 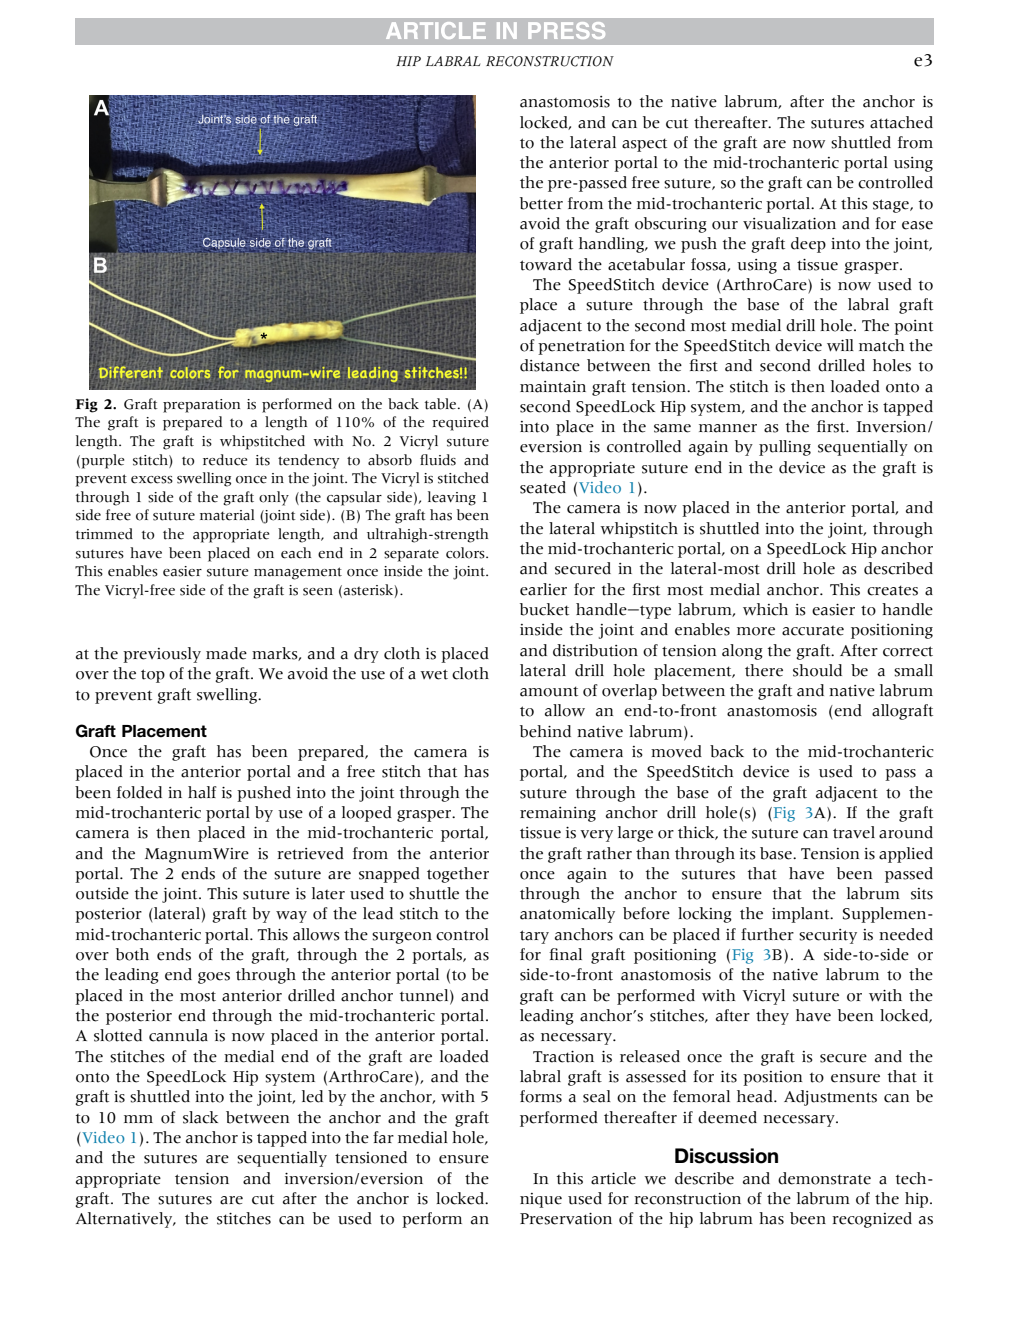 What do you see at coordinates (541, 203) in the page?
I see `better` at bounding box center [541, 203].
